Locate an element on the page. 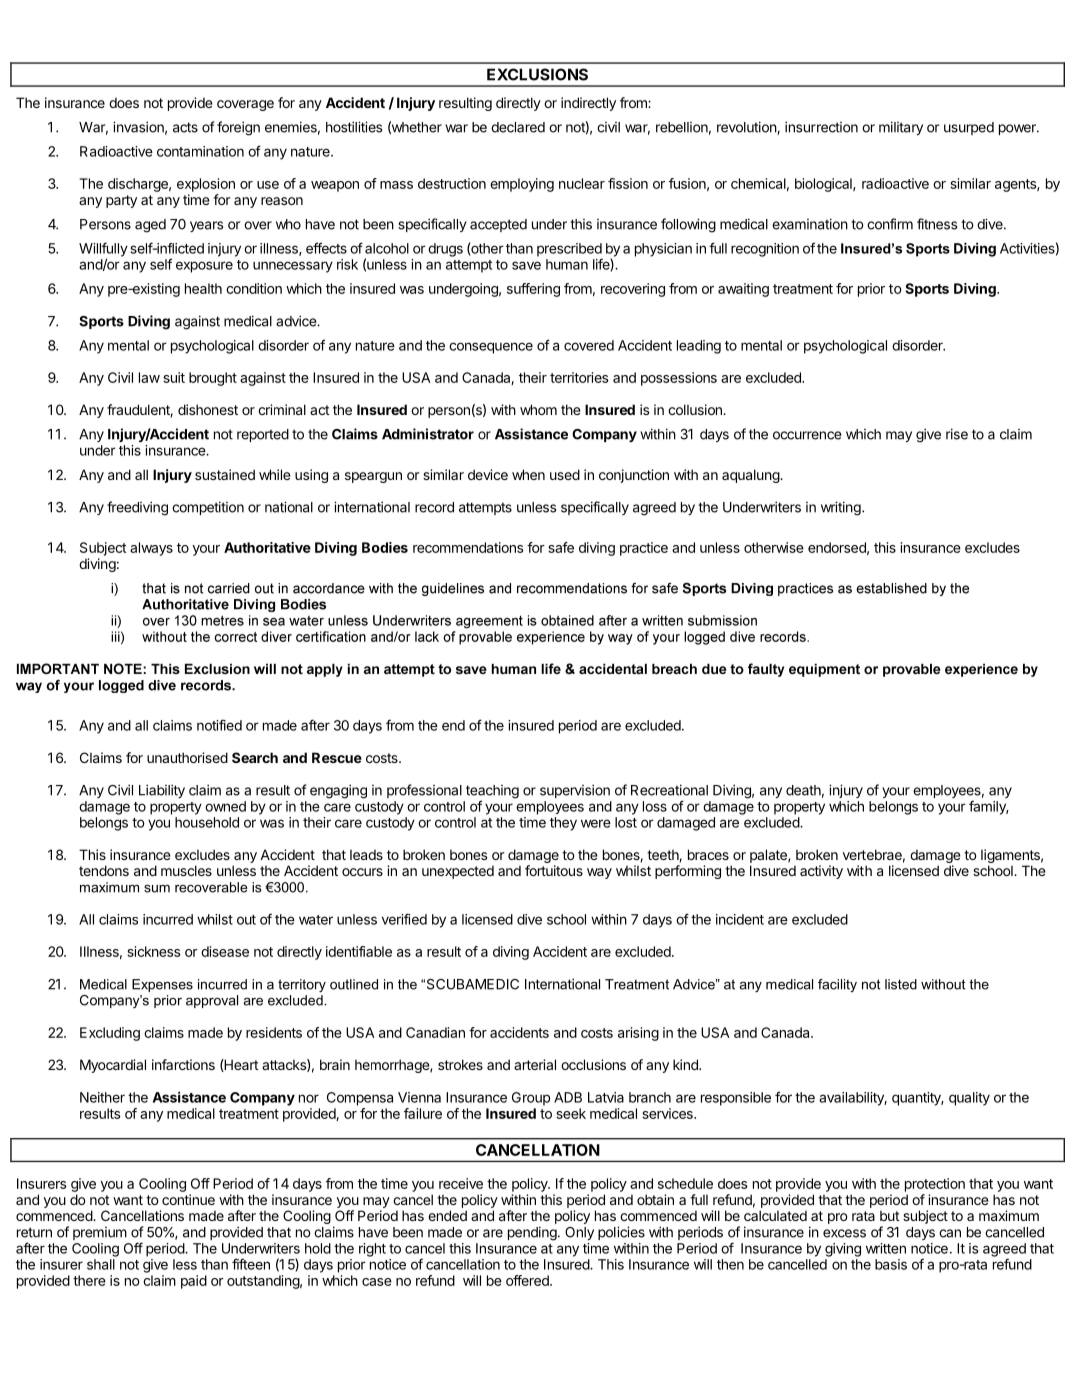 This image has height=1392, width=1075. unexpected is located at coordinates (458, 872).
